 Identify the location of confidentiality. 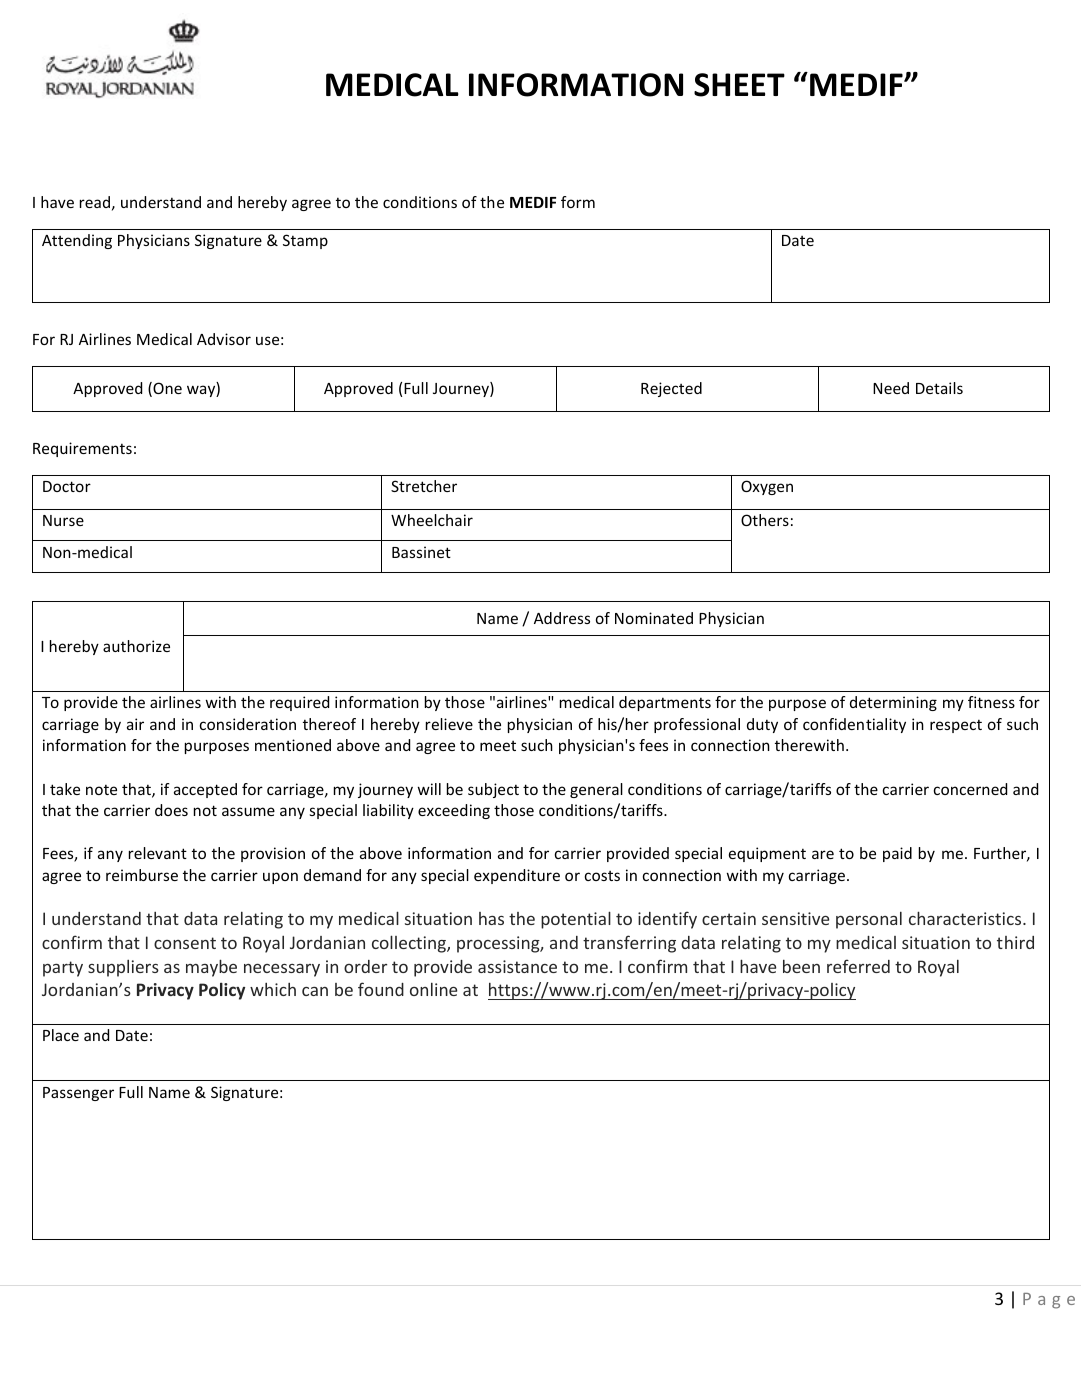
(854, 725).
